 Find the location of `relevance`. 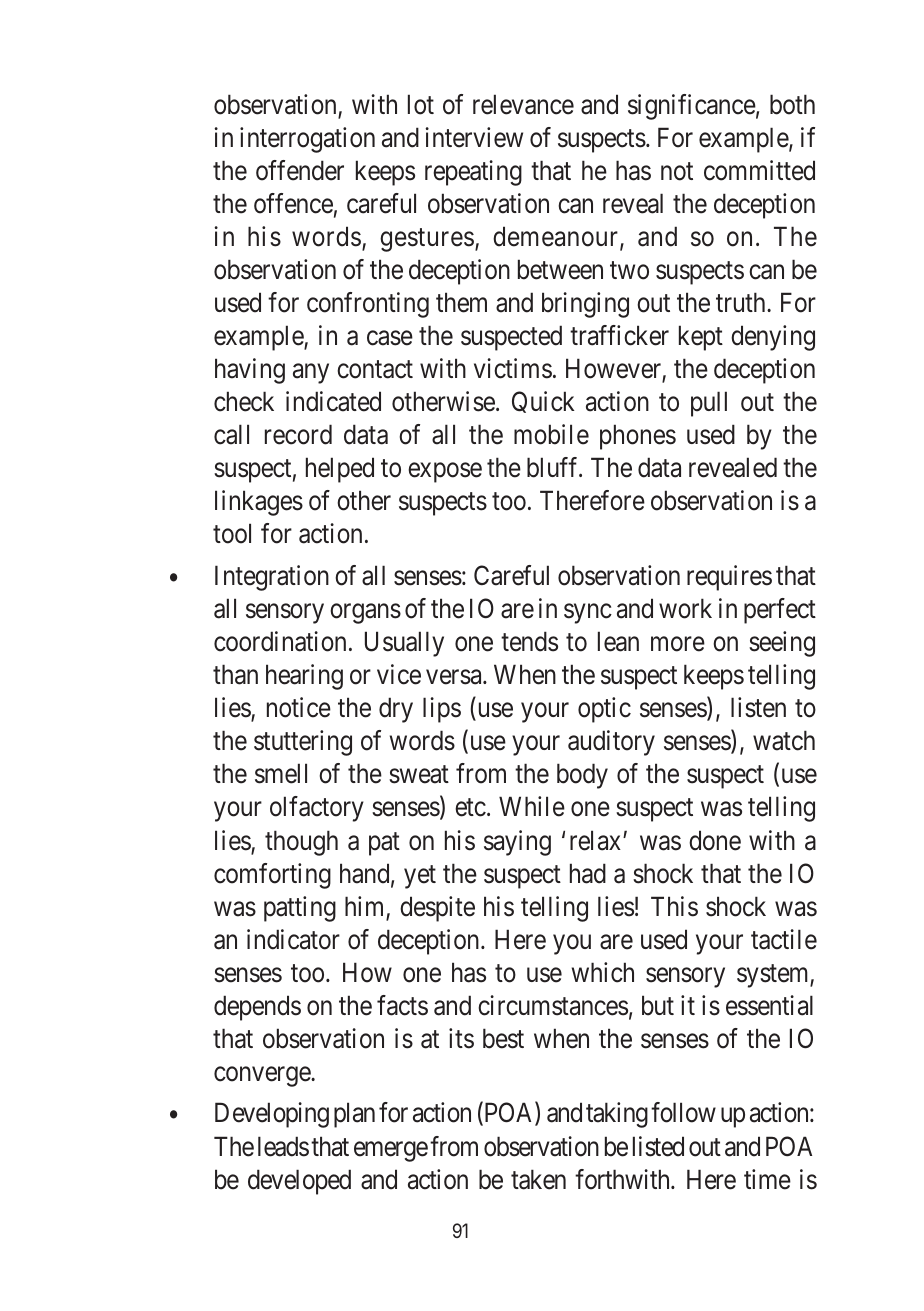

relevance is located at coordinates (523, 104).
